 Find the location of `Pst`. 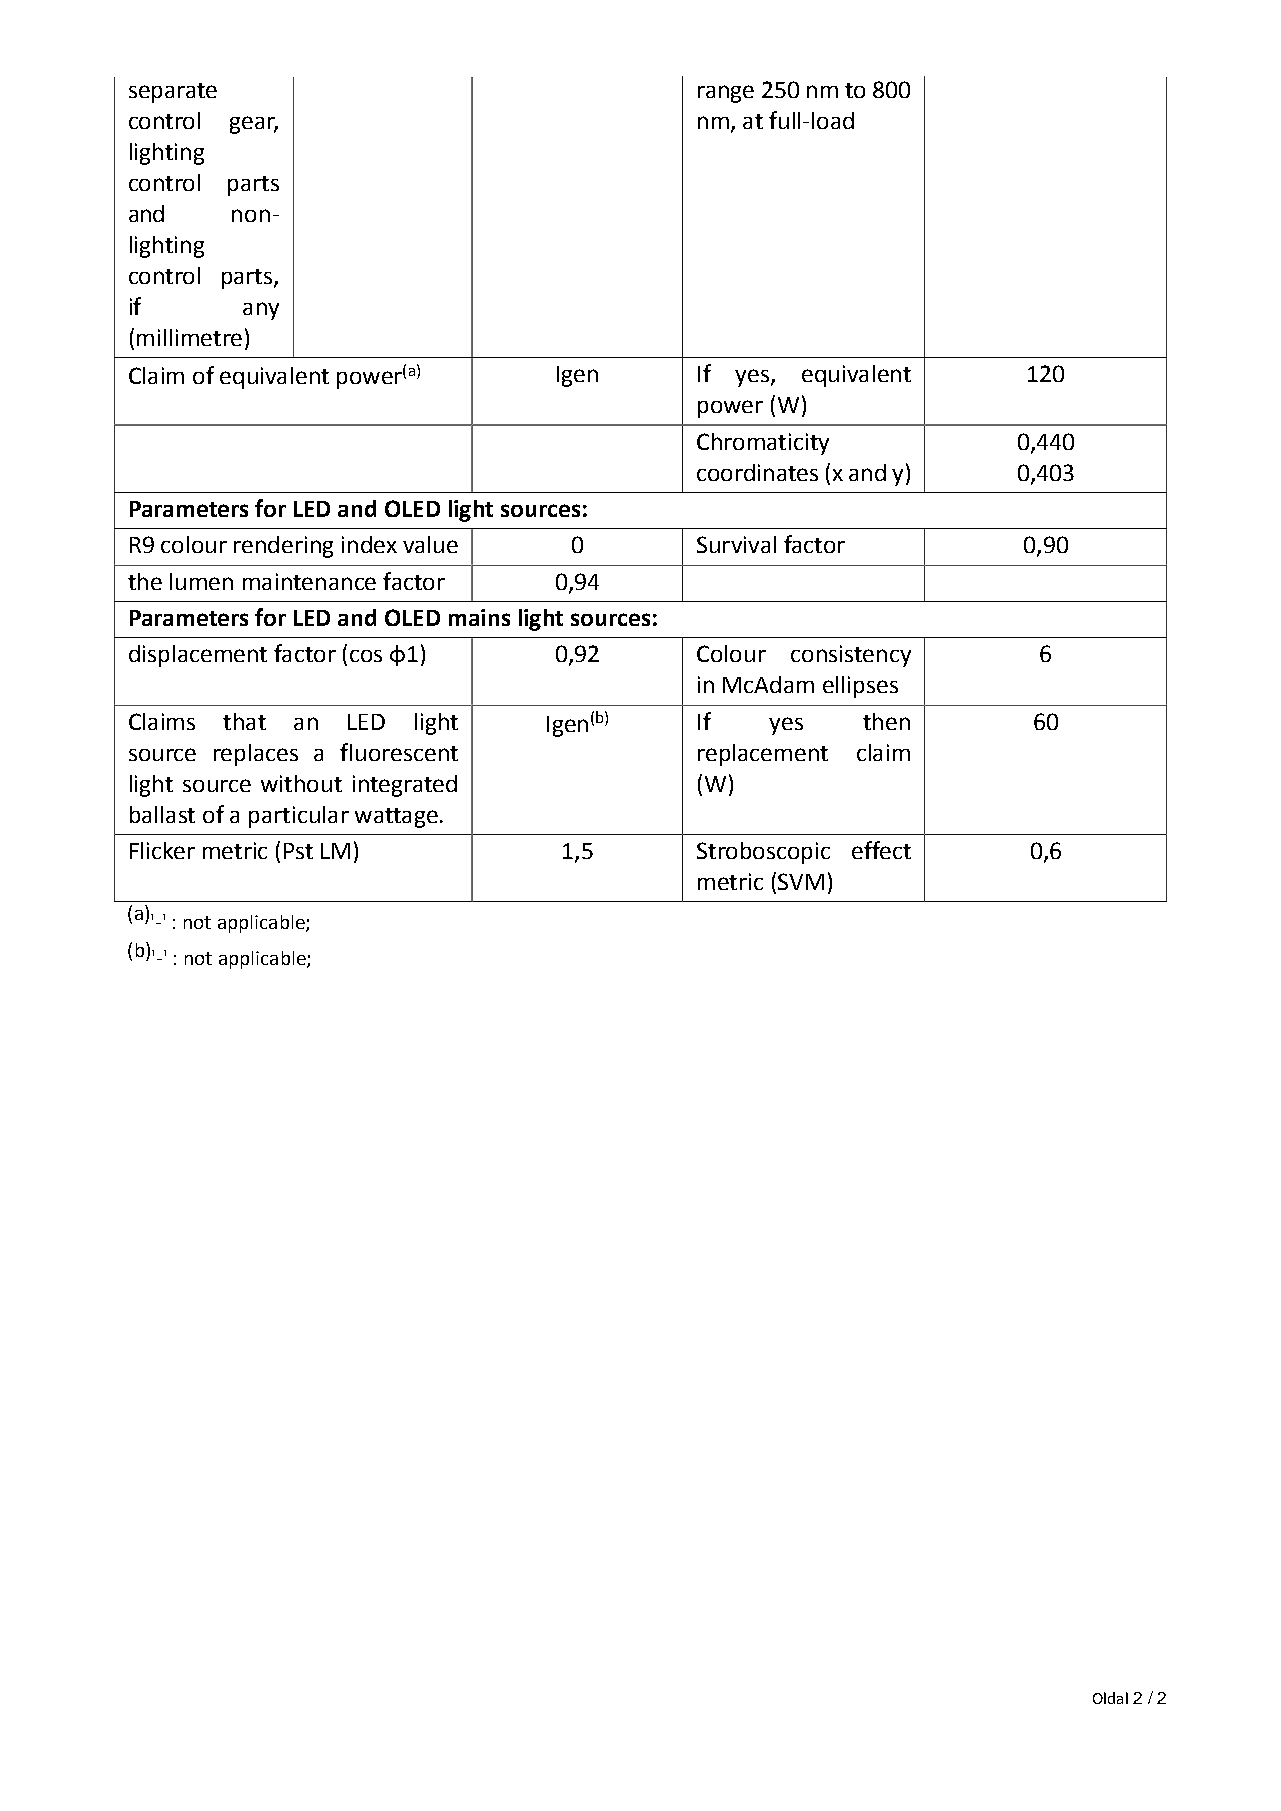

Pst is located at coordinates (298, 851).
